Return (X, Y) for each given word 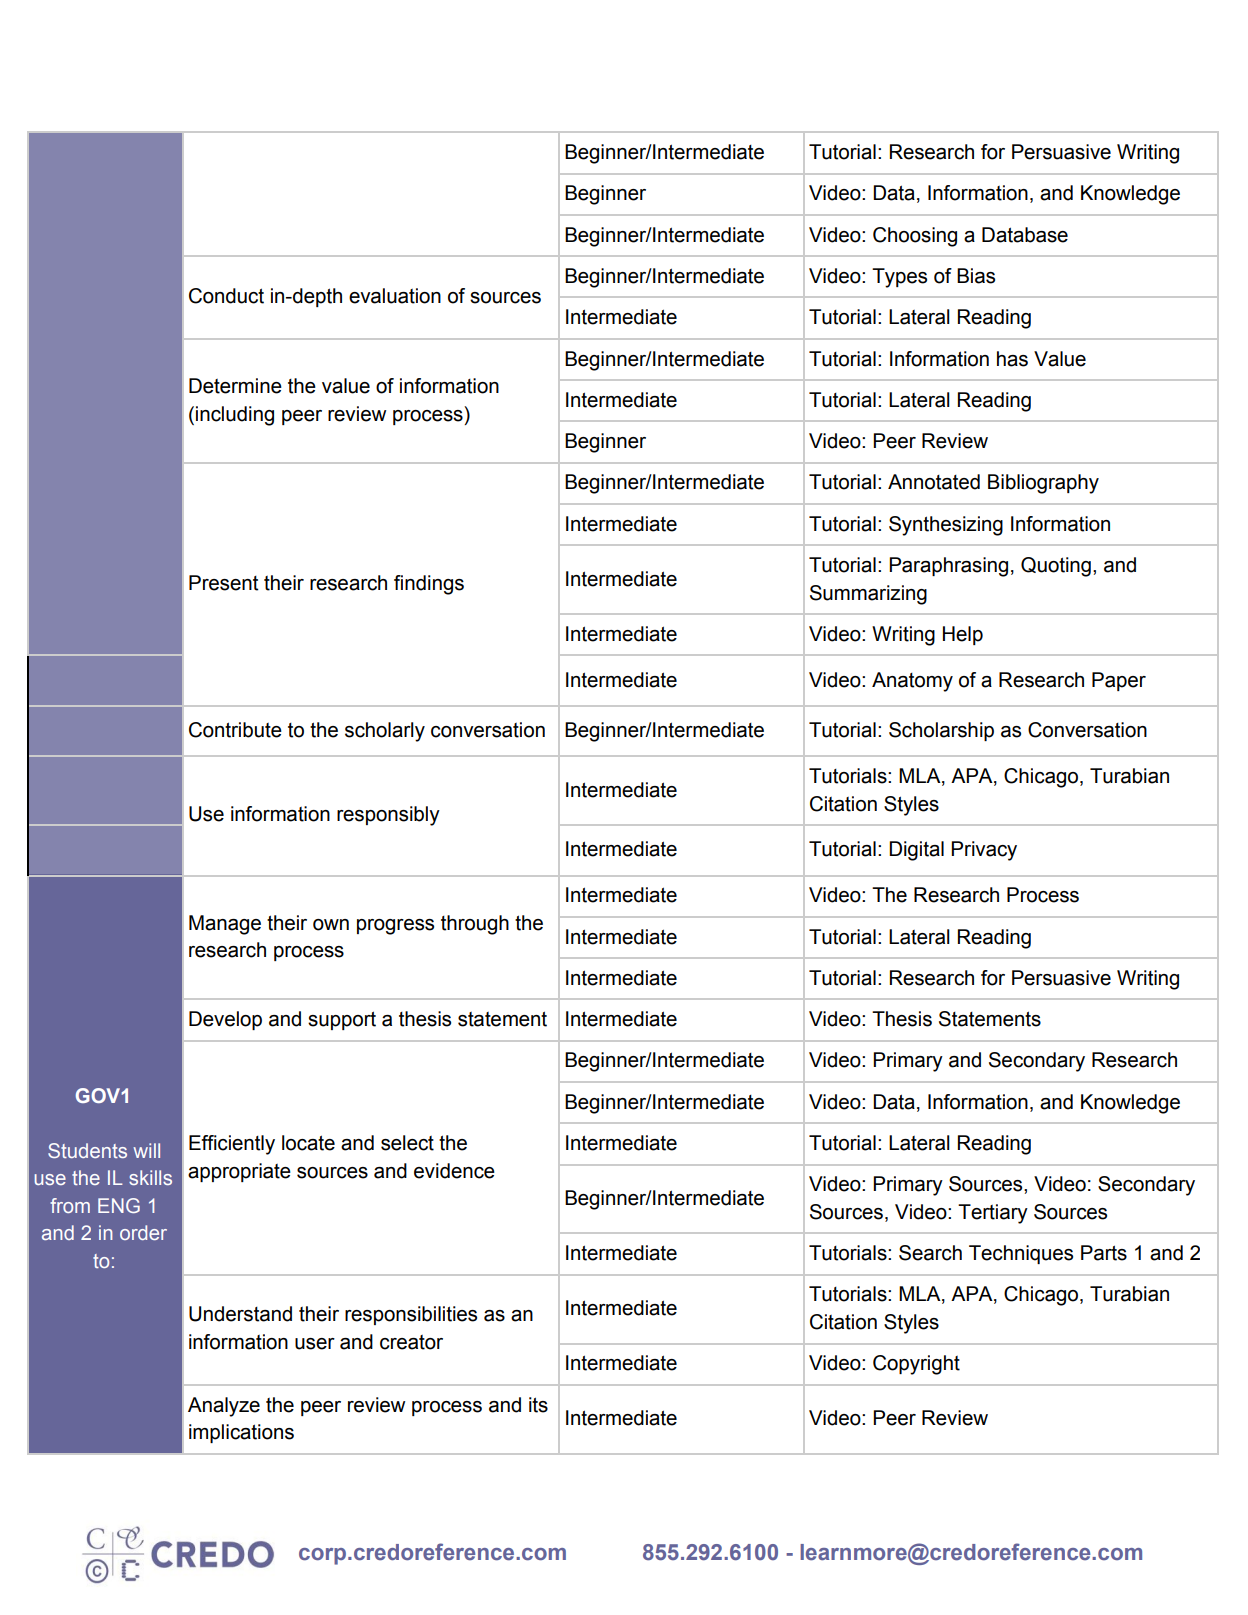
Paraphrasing (948, 567)
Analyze (224, 1407)
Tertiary (993, 1214)
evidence (454, 1171)
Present (223, 583)
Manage (225, 925)
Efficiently (232, 1145)
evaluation (395, 296)
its (538, 1405)
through (475, 925)
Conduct (226, 296)
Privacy (984, 851)
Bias (976, 276)
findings (429, 585)
